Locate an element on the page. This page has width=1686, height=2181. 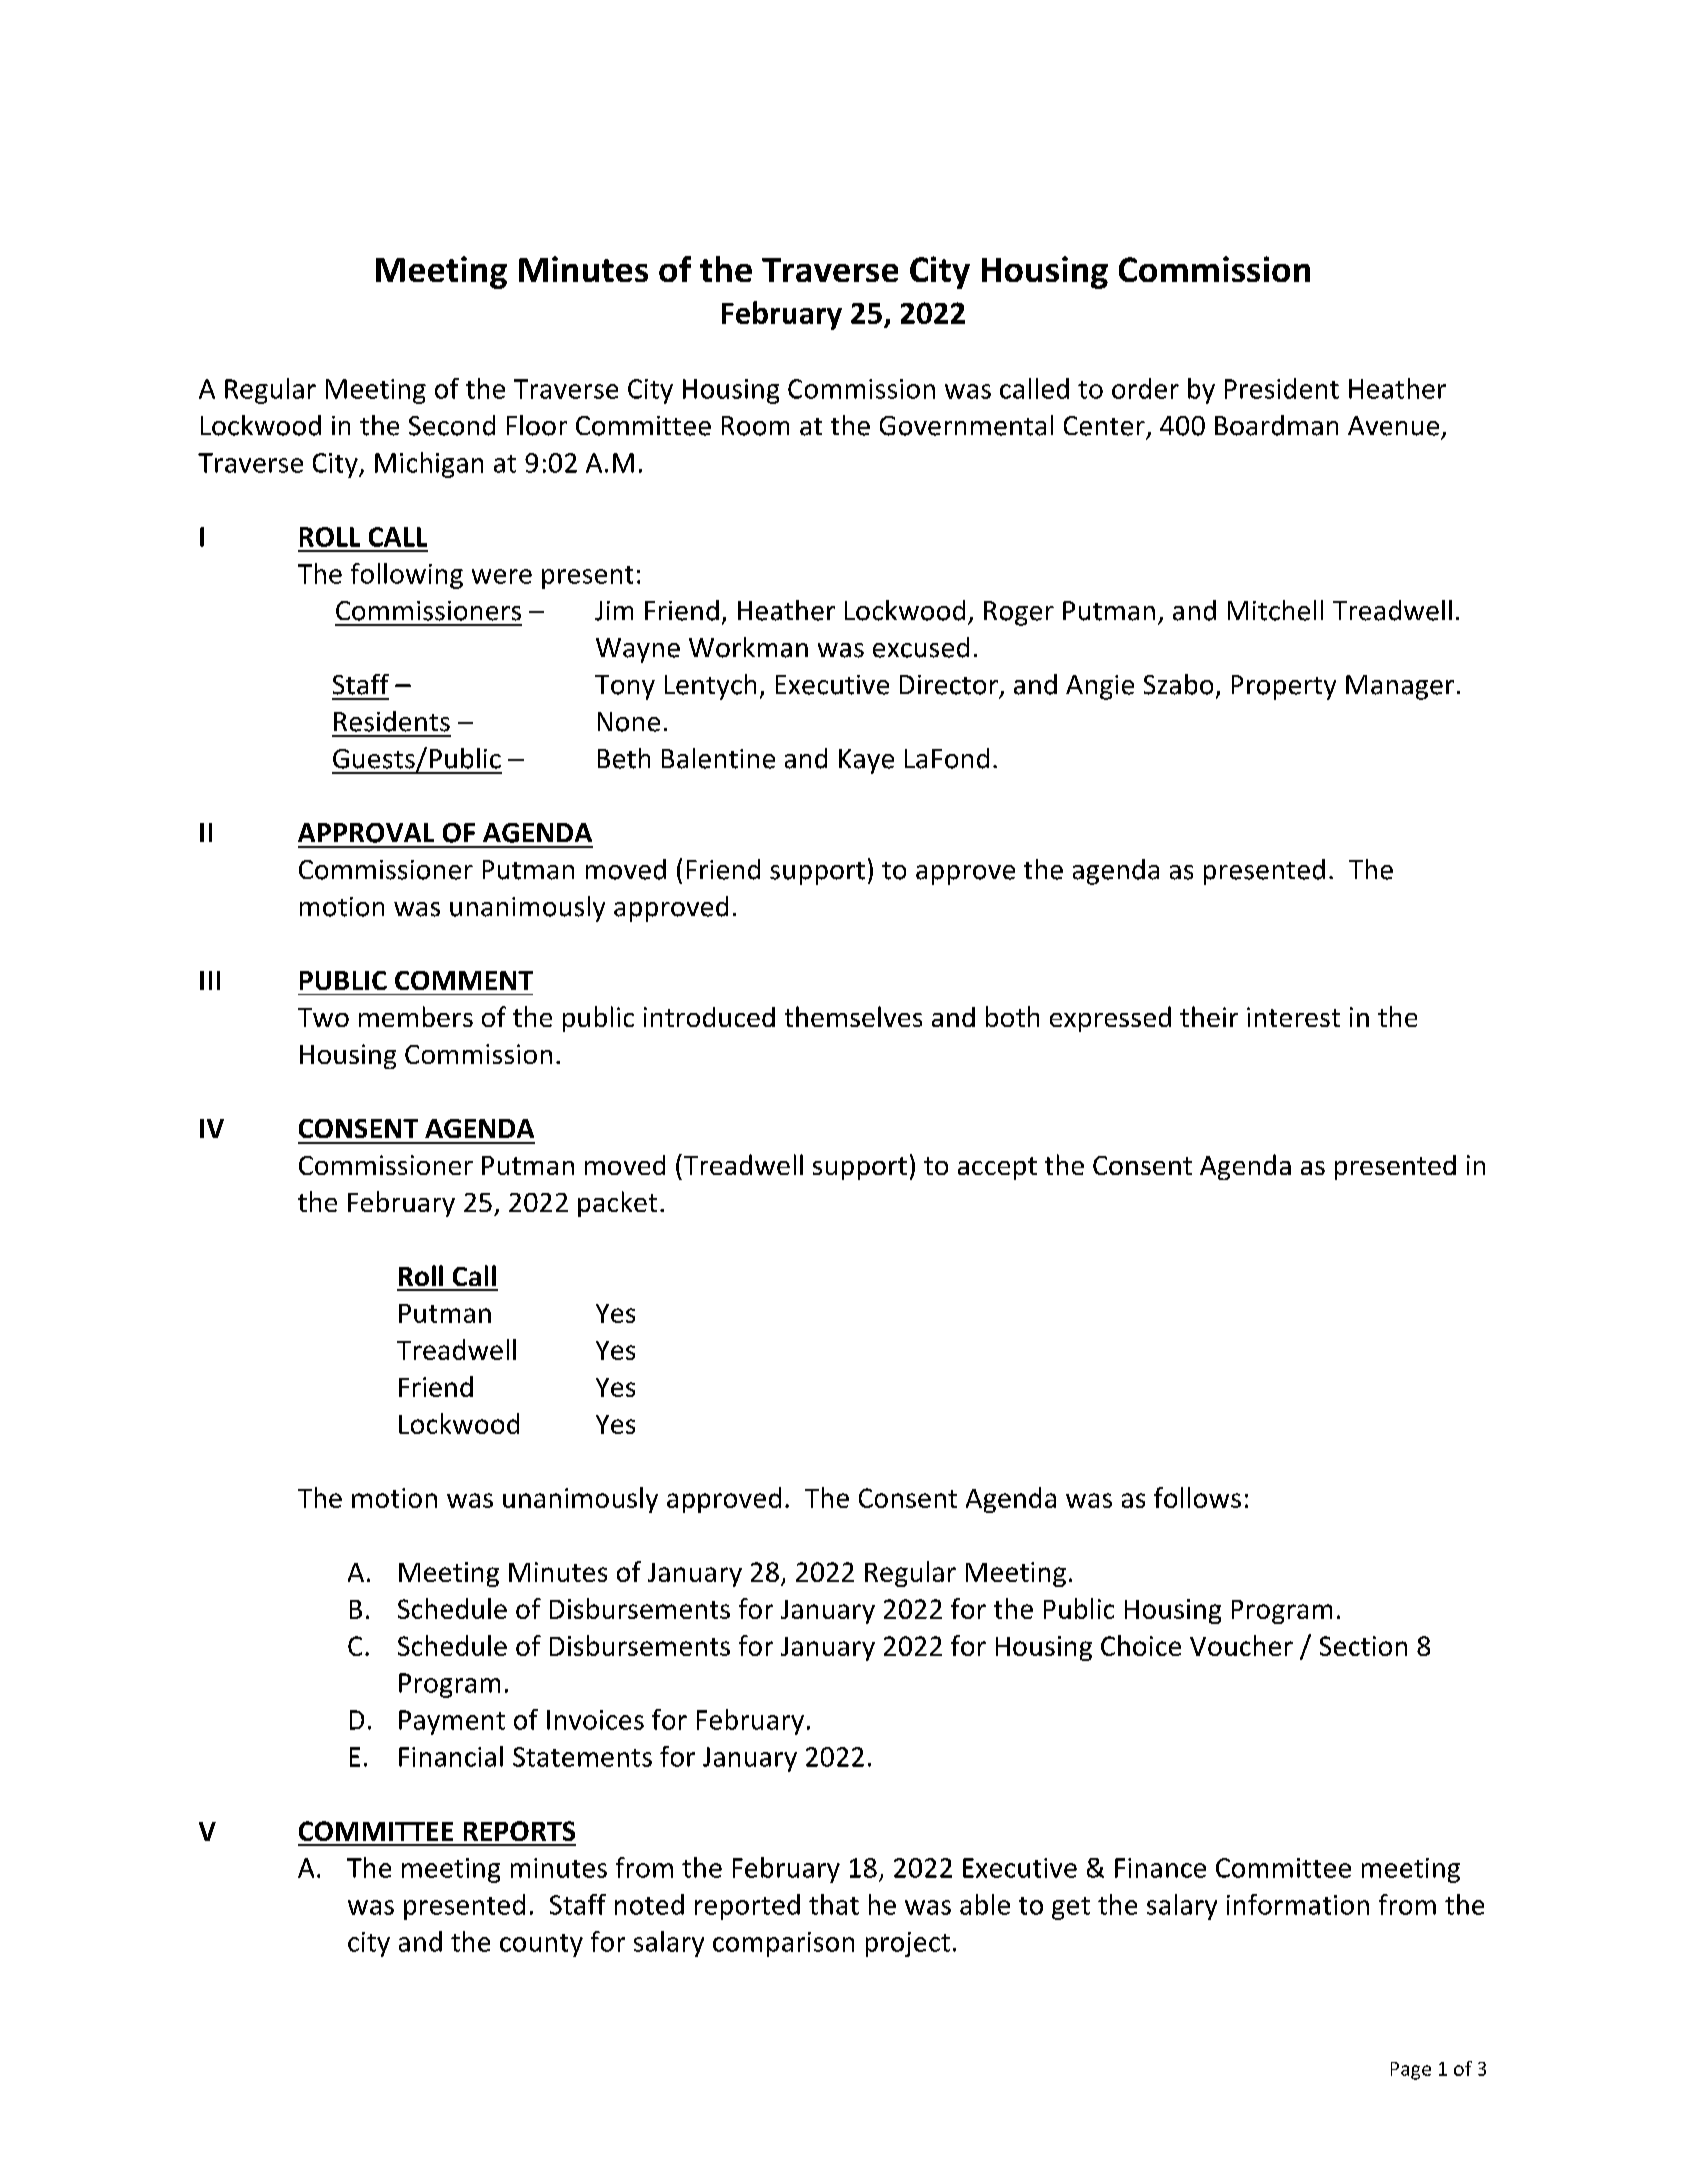
Room is located at coordinates (755, 426).
